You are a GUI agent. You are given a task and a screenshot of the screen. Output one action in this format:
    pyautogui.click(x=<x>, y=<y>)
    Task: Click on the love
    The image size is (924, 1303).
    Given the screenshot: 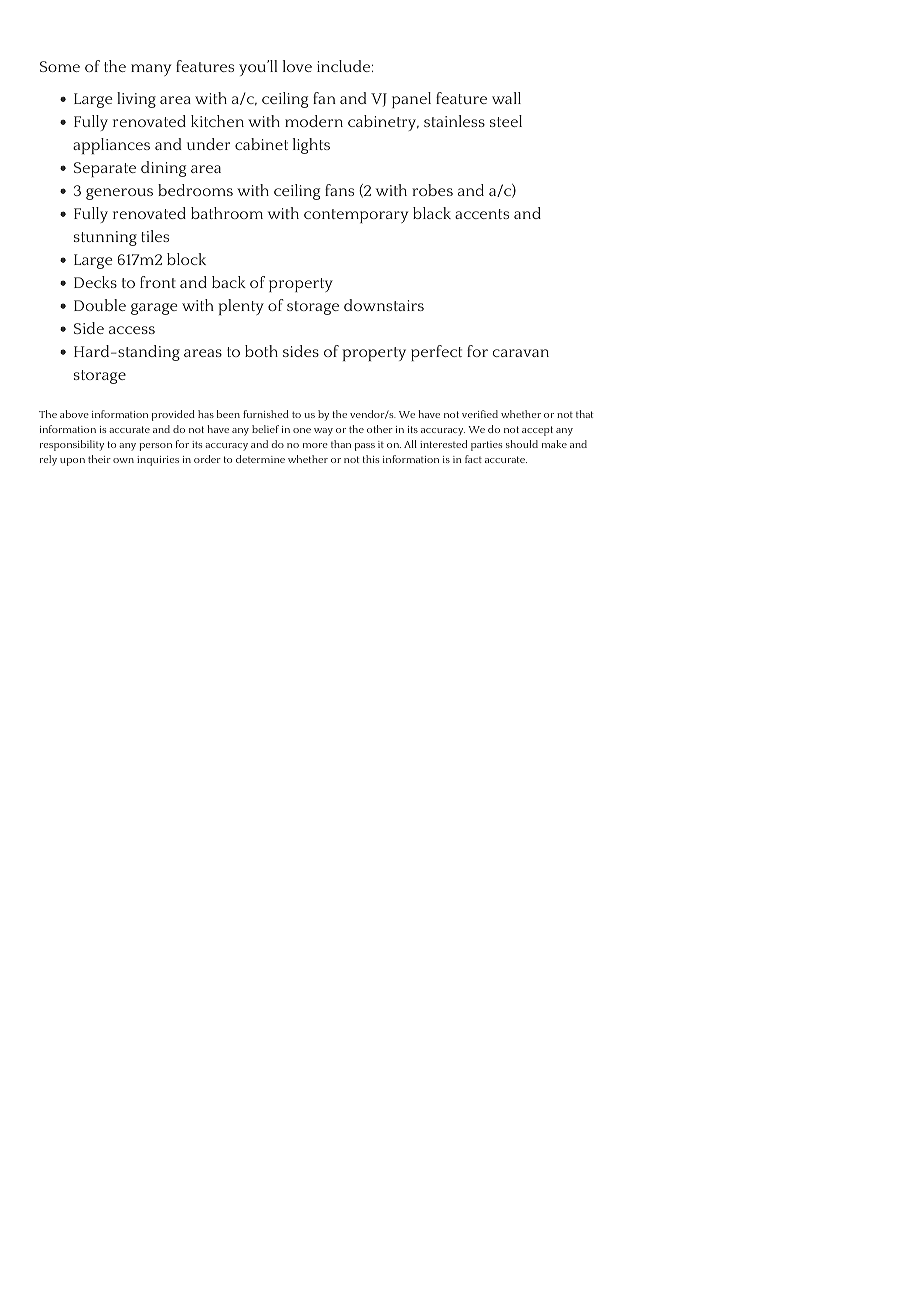 What is the action you would take?
    pyautogui.click(x=297, y=66)
